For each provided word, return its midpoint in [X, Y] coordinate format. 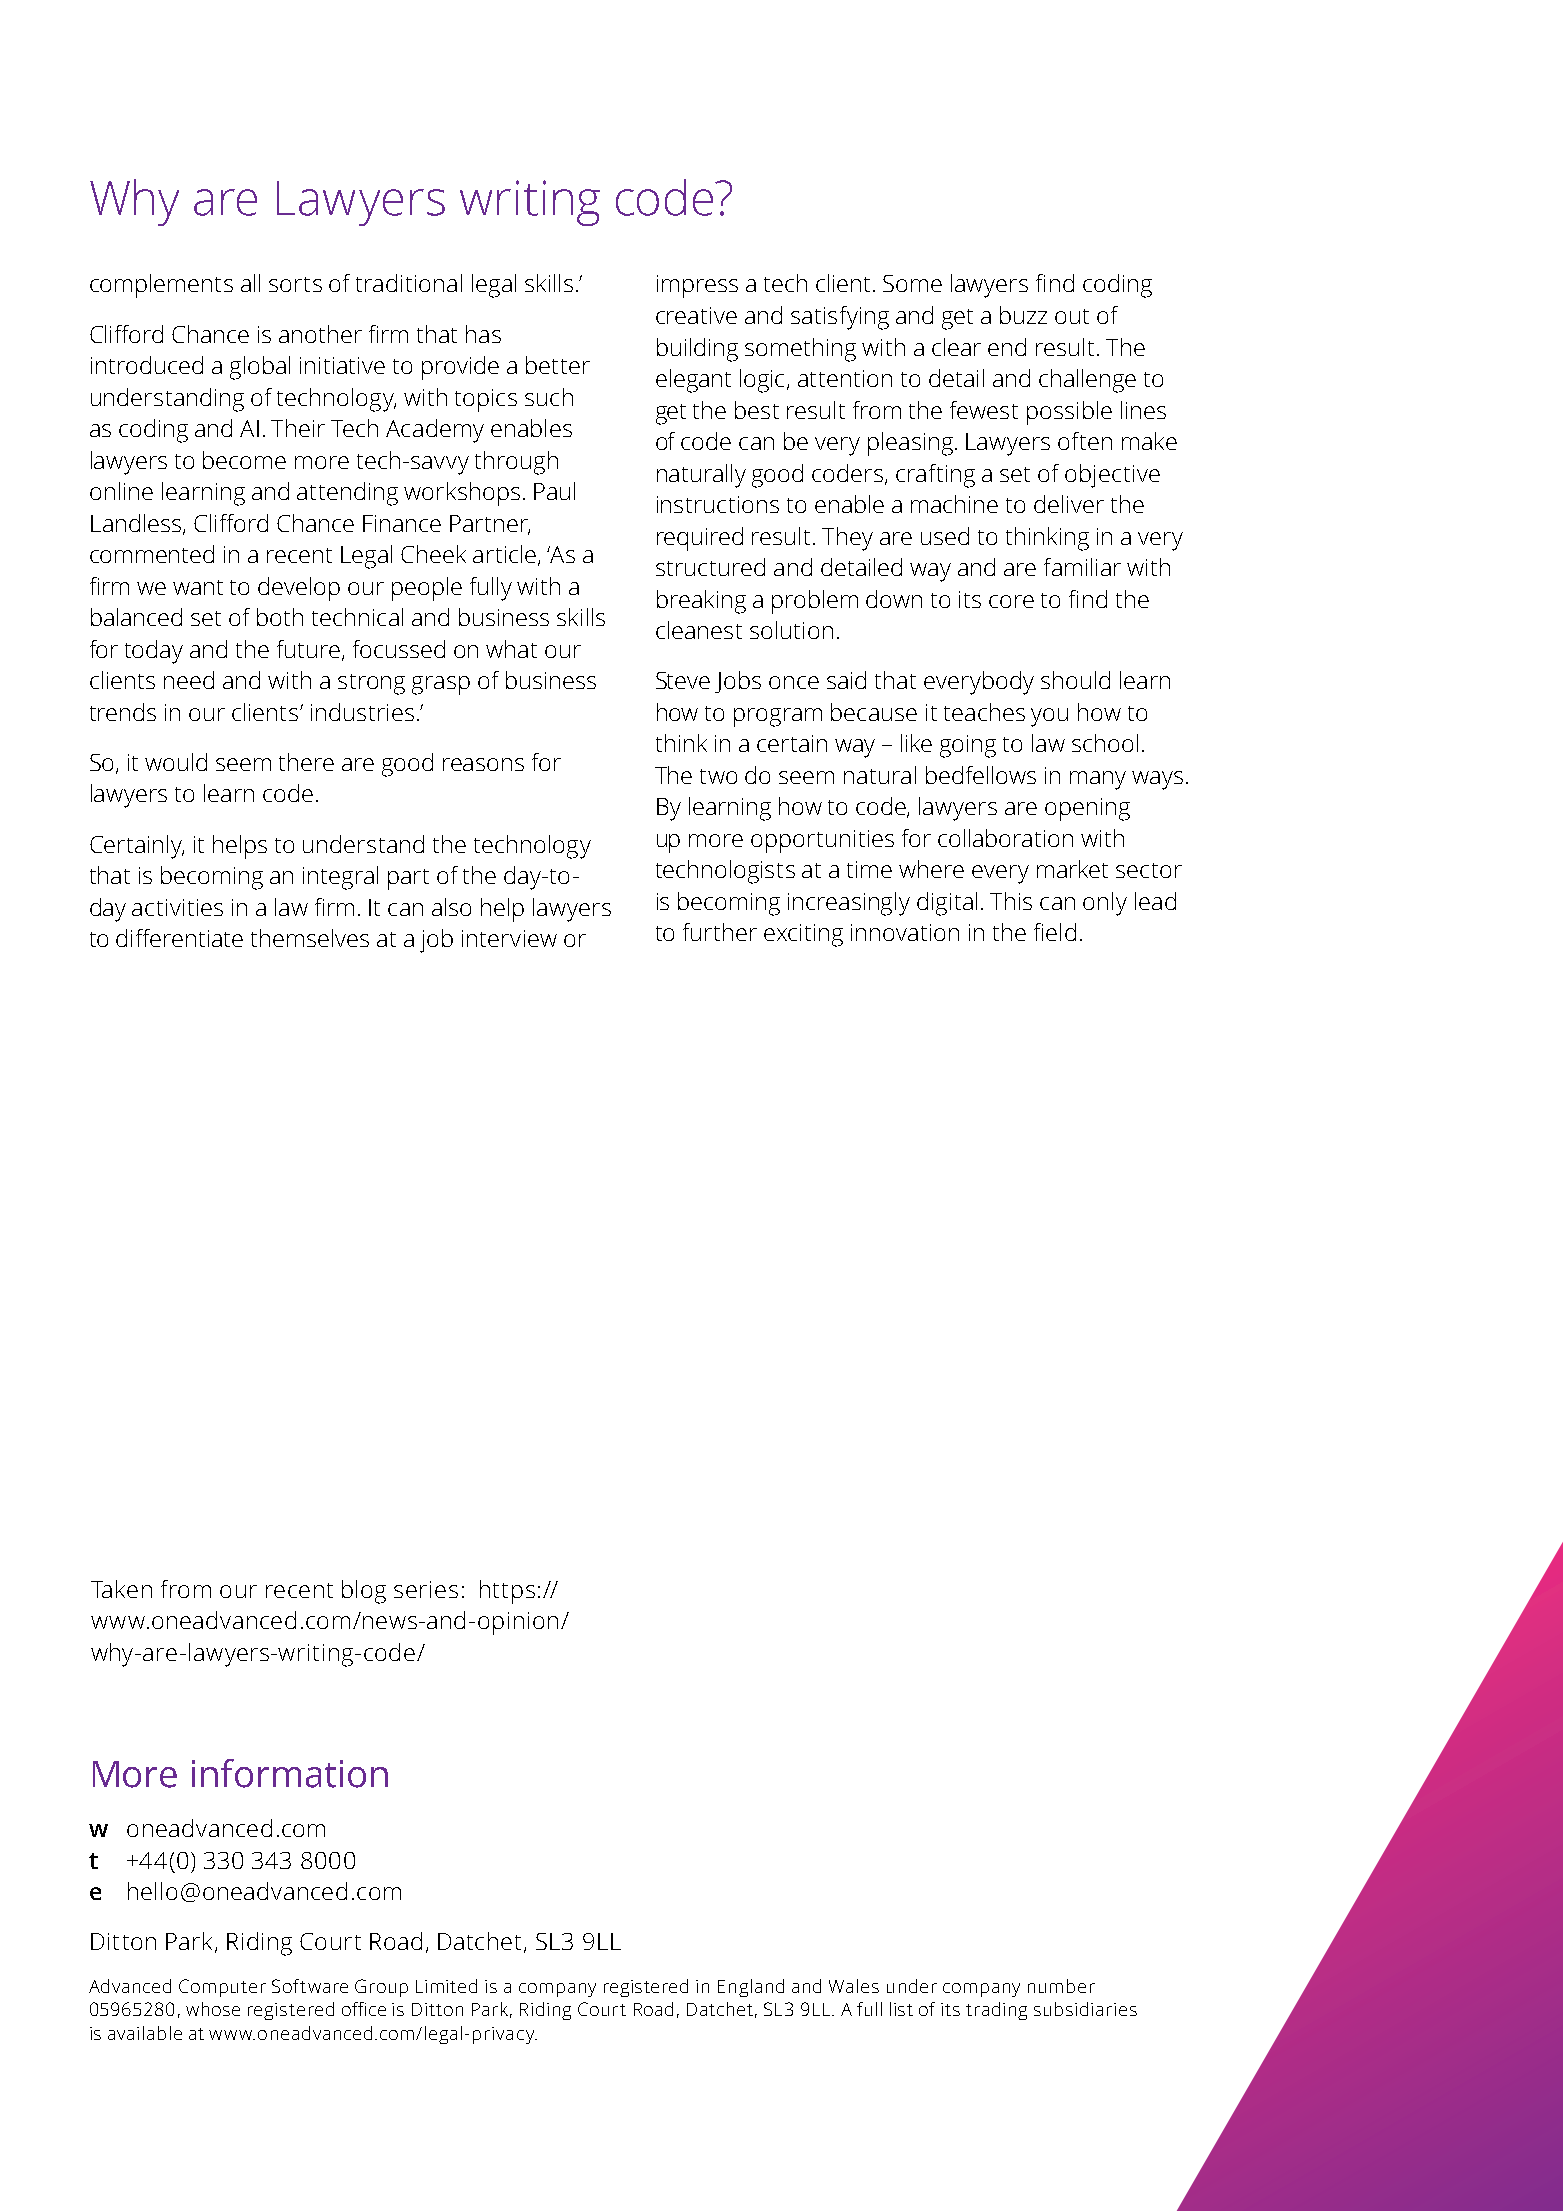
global [260, 368]
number [1061, 1986]
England [751, 1988]
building [697, 350]
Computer [222, 1988]
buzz [1023, 315]
